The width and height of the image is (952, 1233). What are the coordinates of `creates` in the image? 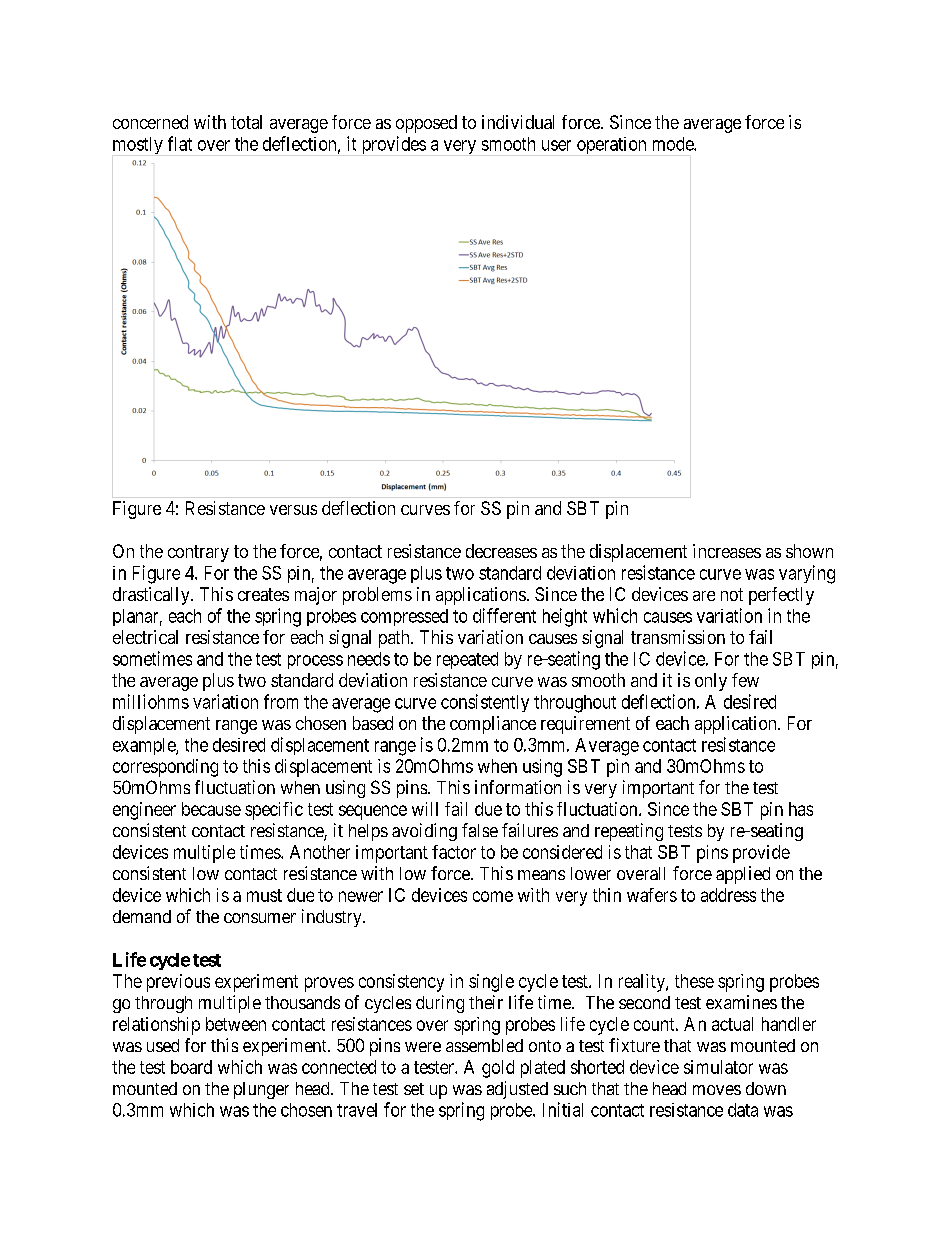 It's located at (263, 594).
